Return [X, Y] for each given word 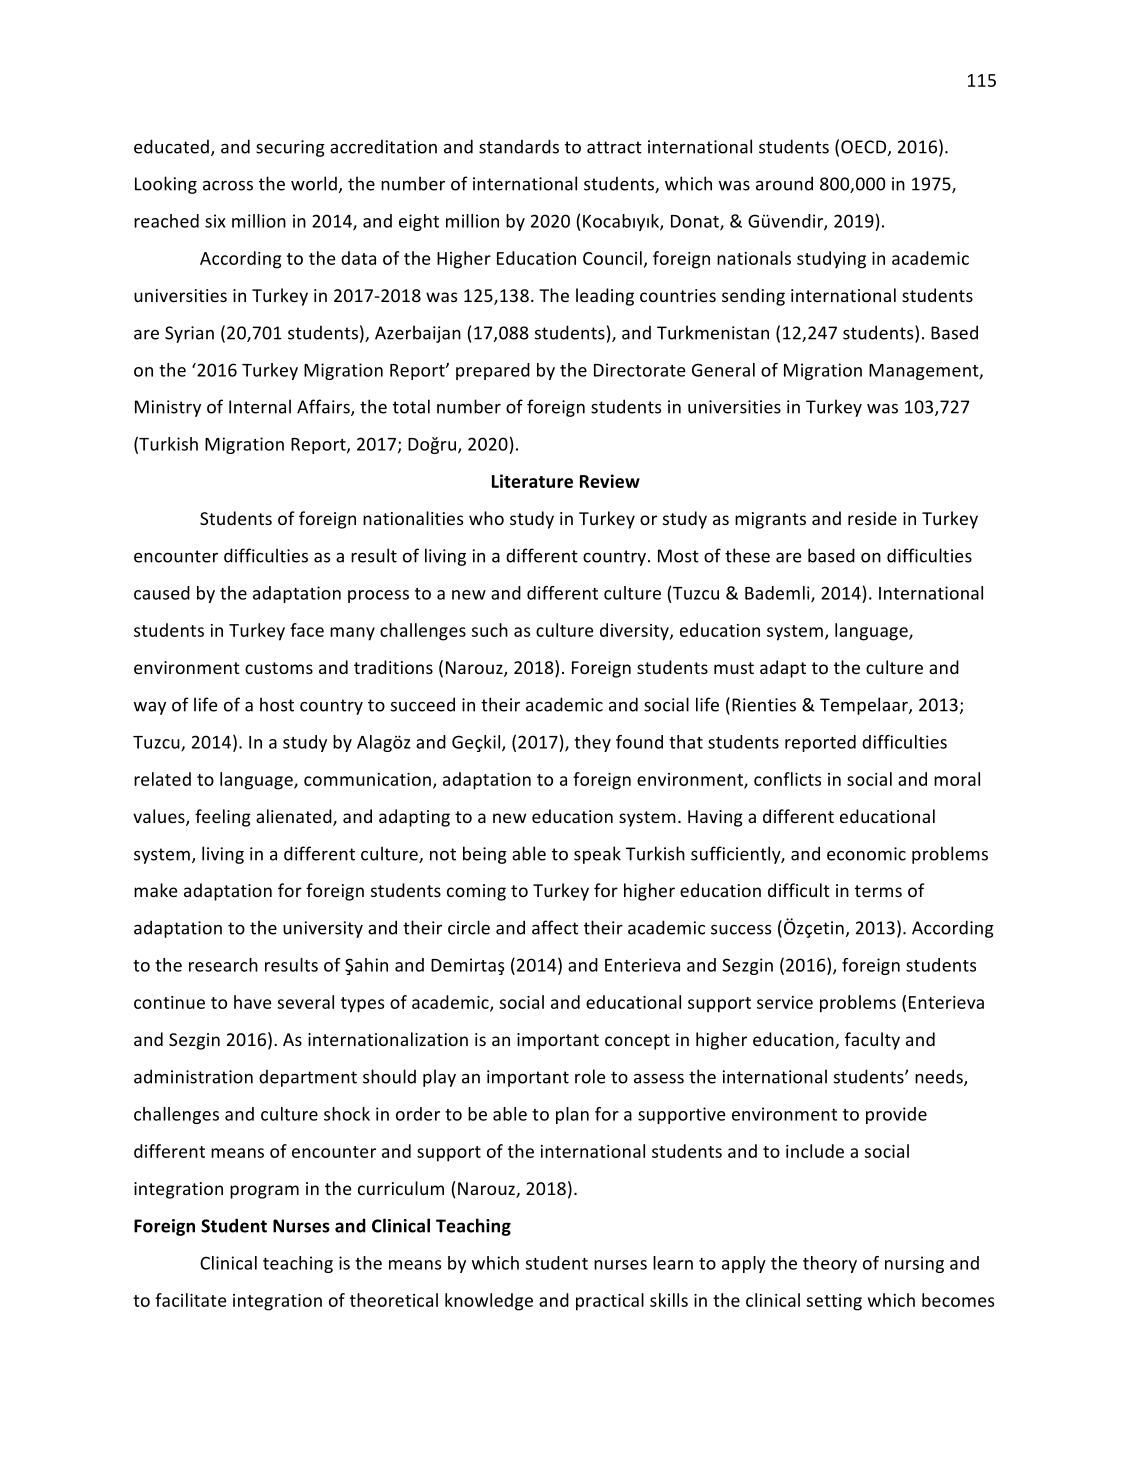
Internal [260, 406]
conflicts [787, 779]
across [228, 186]
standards [519, 146]
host [277, 704]
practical [610, 1302]
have [253, 1002]
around [784, 183]
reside [872, 518]
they [592, 743]
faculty [872, 1041]
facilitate [191, 1300]
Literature [532, 481]
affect [555, 927]
